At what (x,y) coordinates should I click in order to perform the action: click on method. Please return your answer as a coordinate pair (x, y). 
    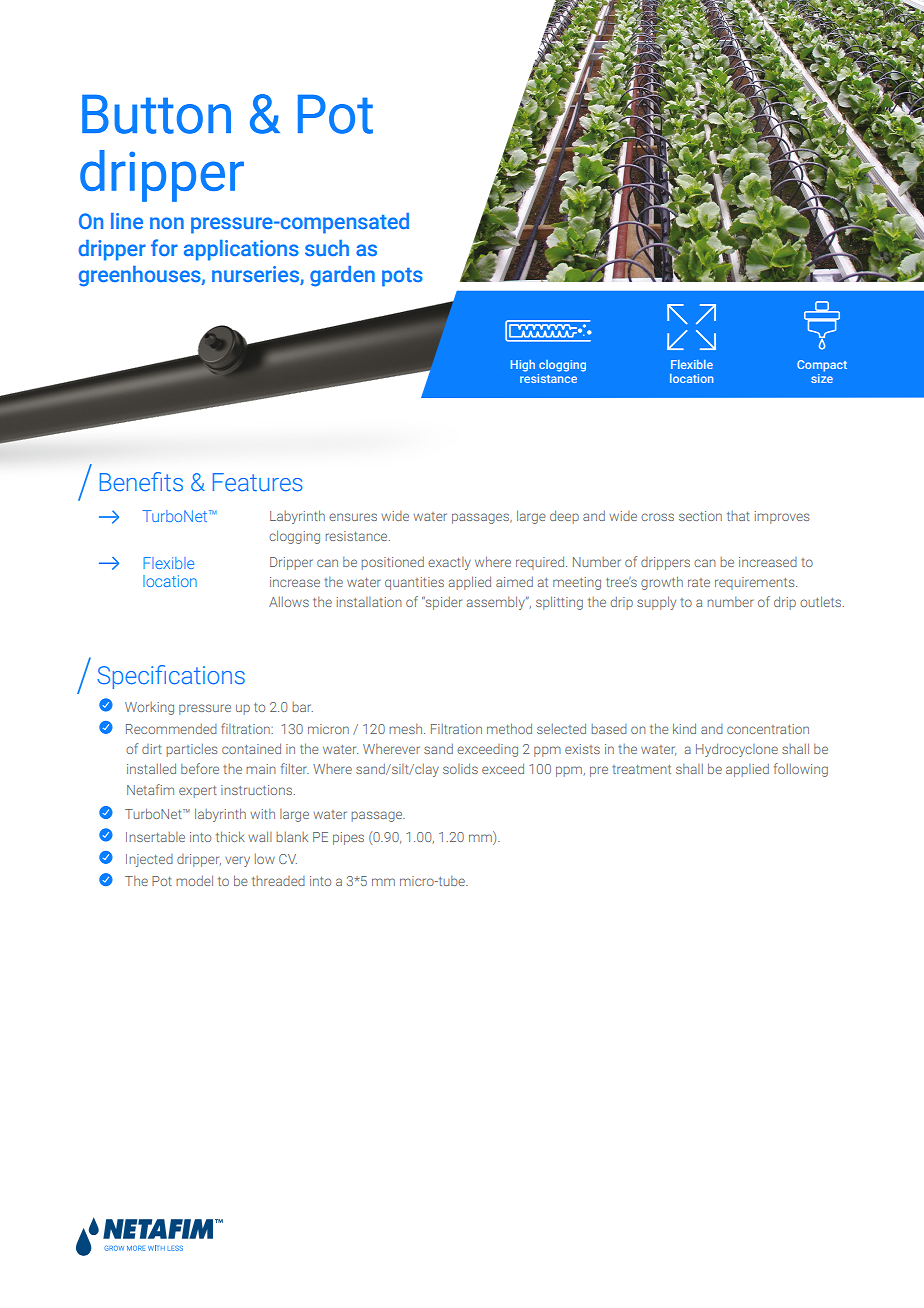
    Looking at the image, I should click on (509, 728).
